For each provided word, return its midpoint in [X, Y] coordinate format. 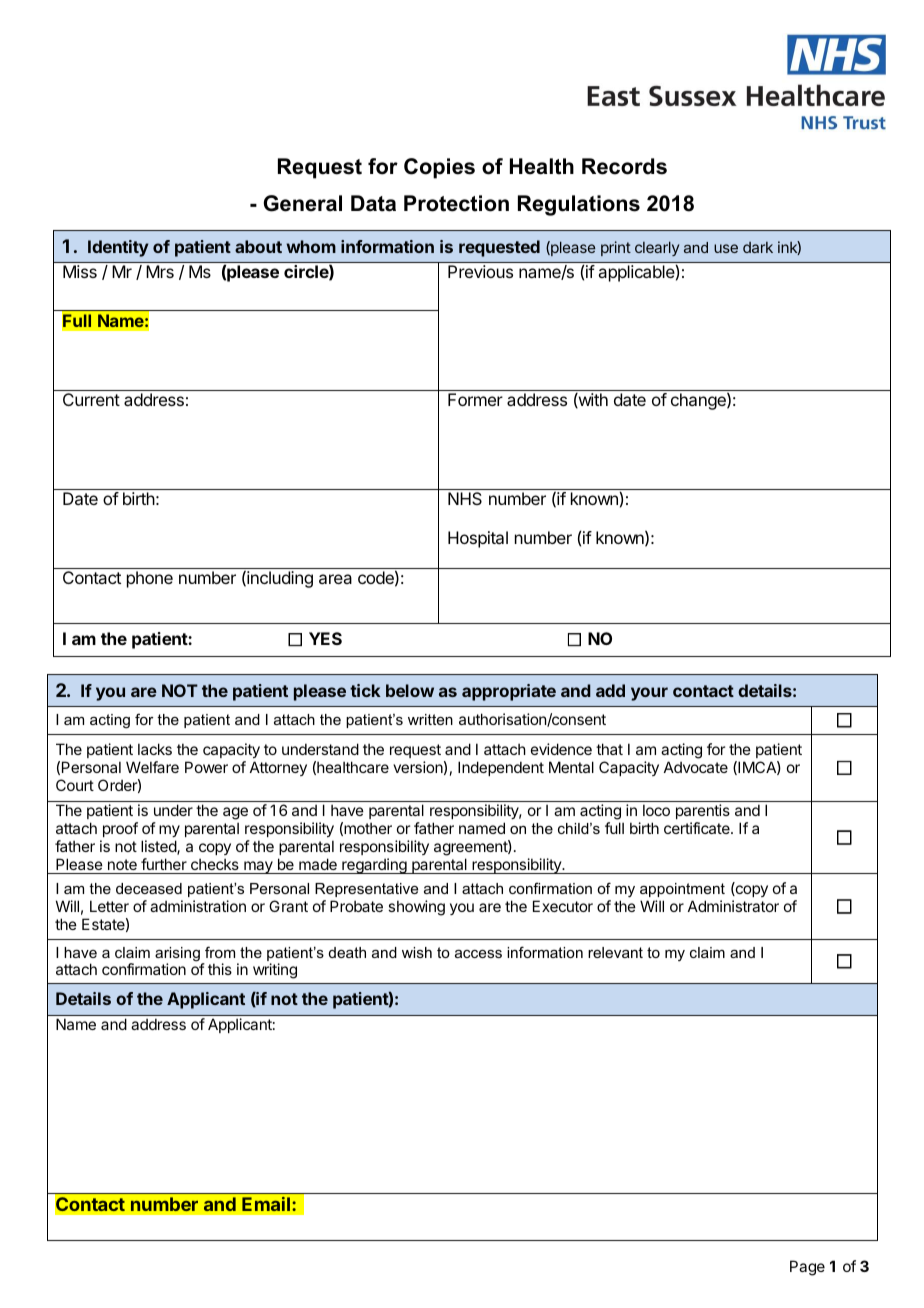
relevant [615, 952]
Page [807, 1268]
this [220, 969]
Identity [118, 248]
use [726, 248]
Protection [456, 203]
